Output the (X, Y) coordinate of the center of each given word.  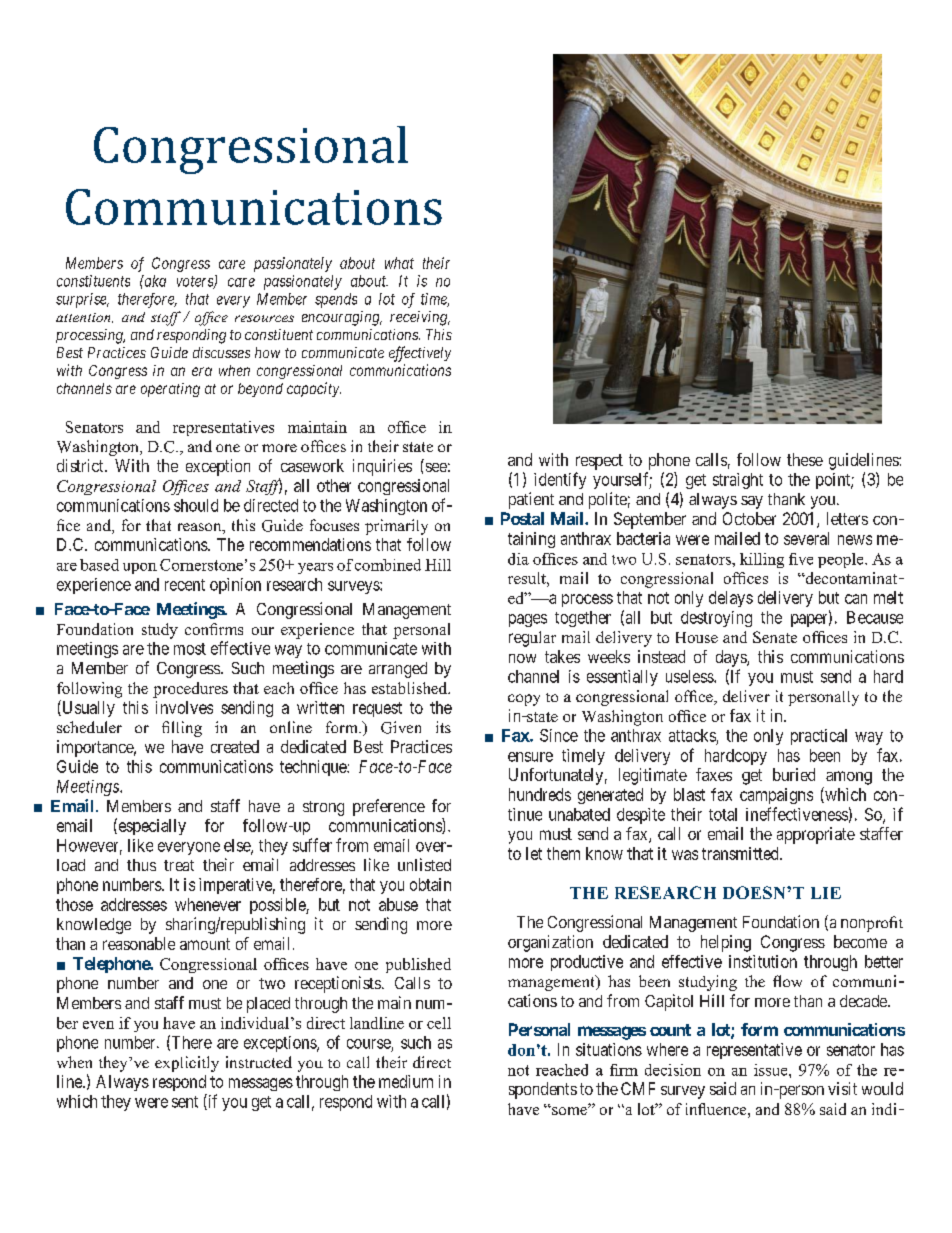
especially (151, 826)
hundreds (540, 794)
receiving (420, 318)
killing (762, 560)
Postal (522, 518)
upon (140, 568)
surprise (82, 300)
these (805, 459)
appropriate (816, 835)
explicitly (187, 1064)
